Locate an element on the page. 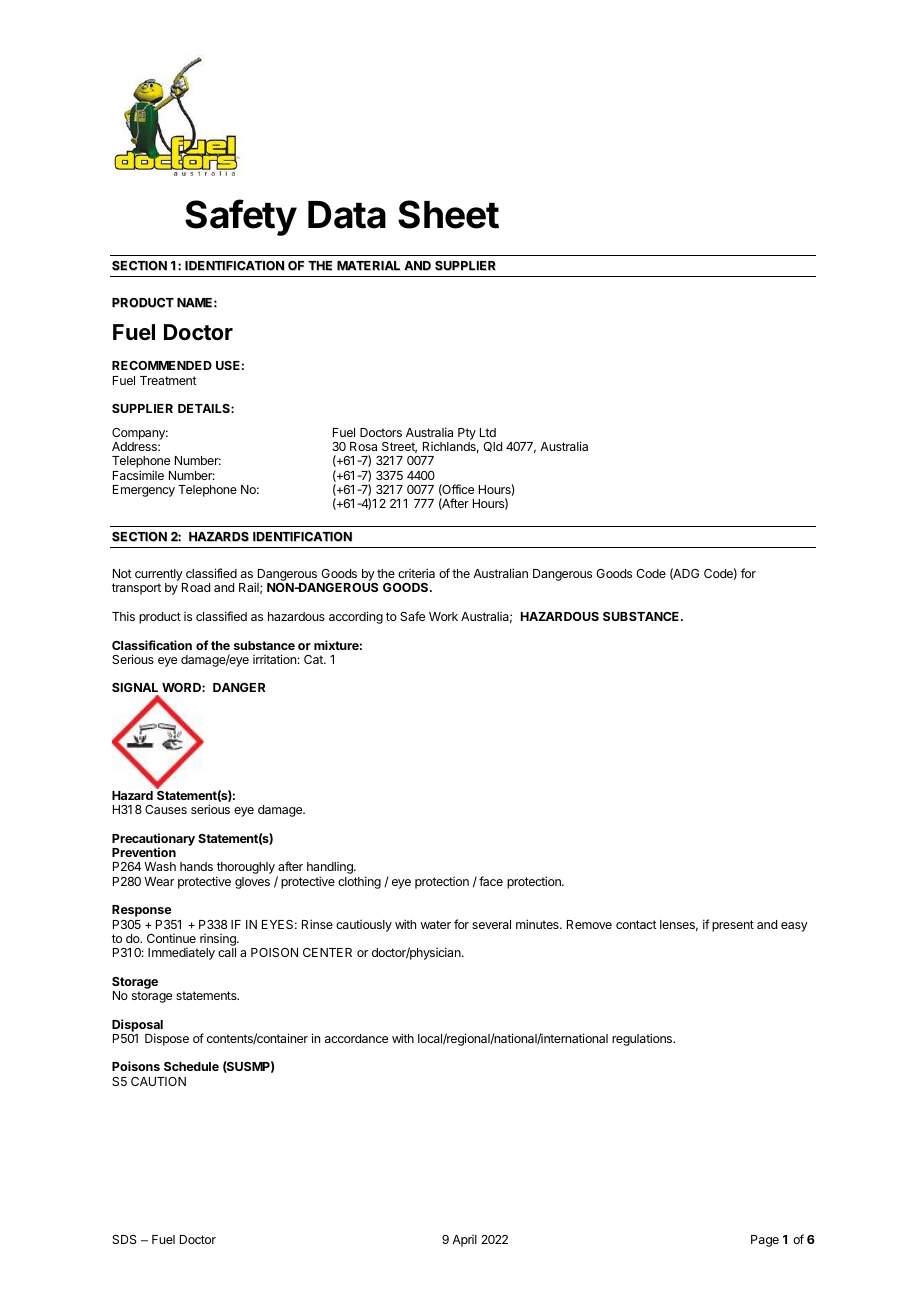  SDS is located at coordinates (124, 1239).
